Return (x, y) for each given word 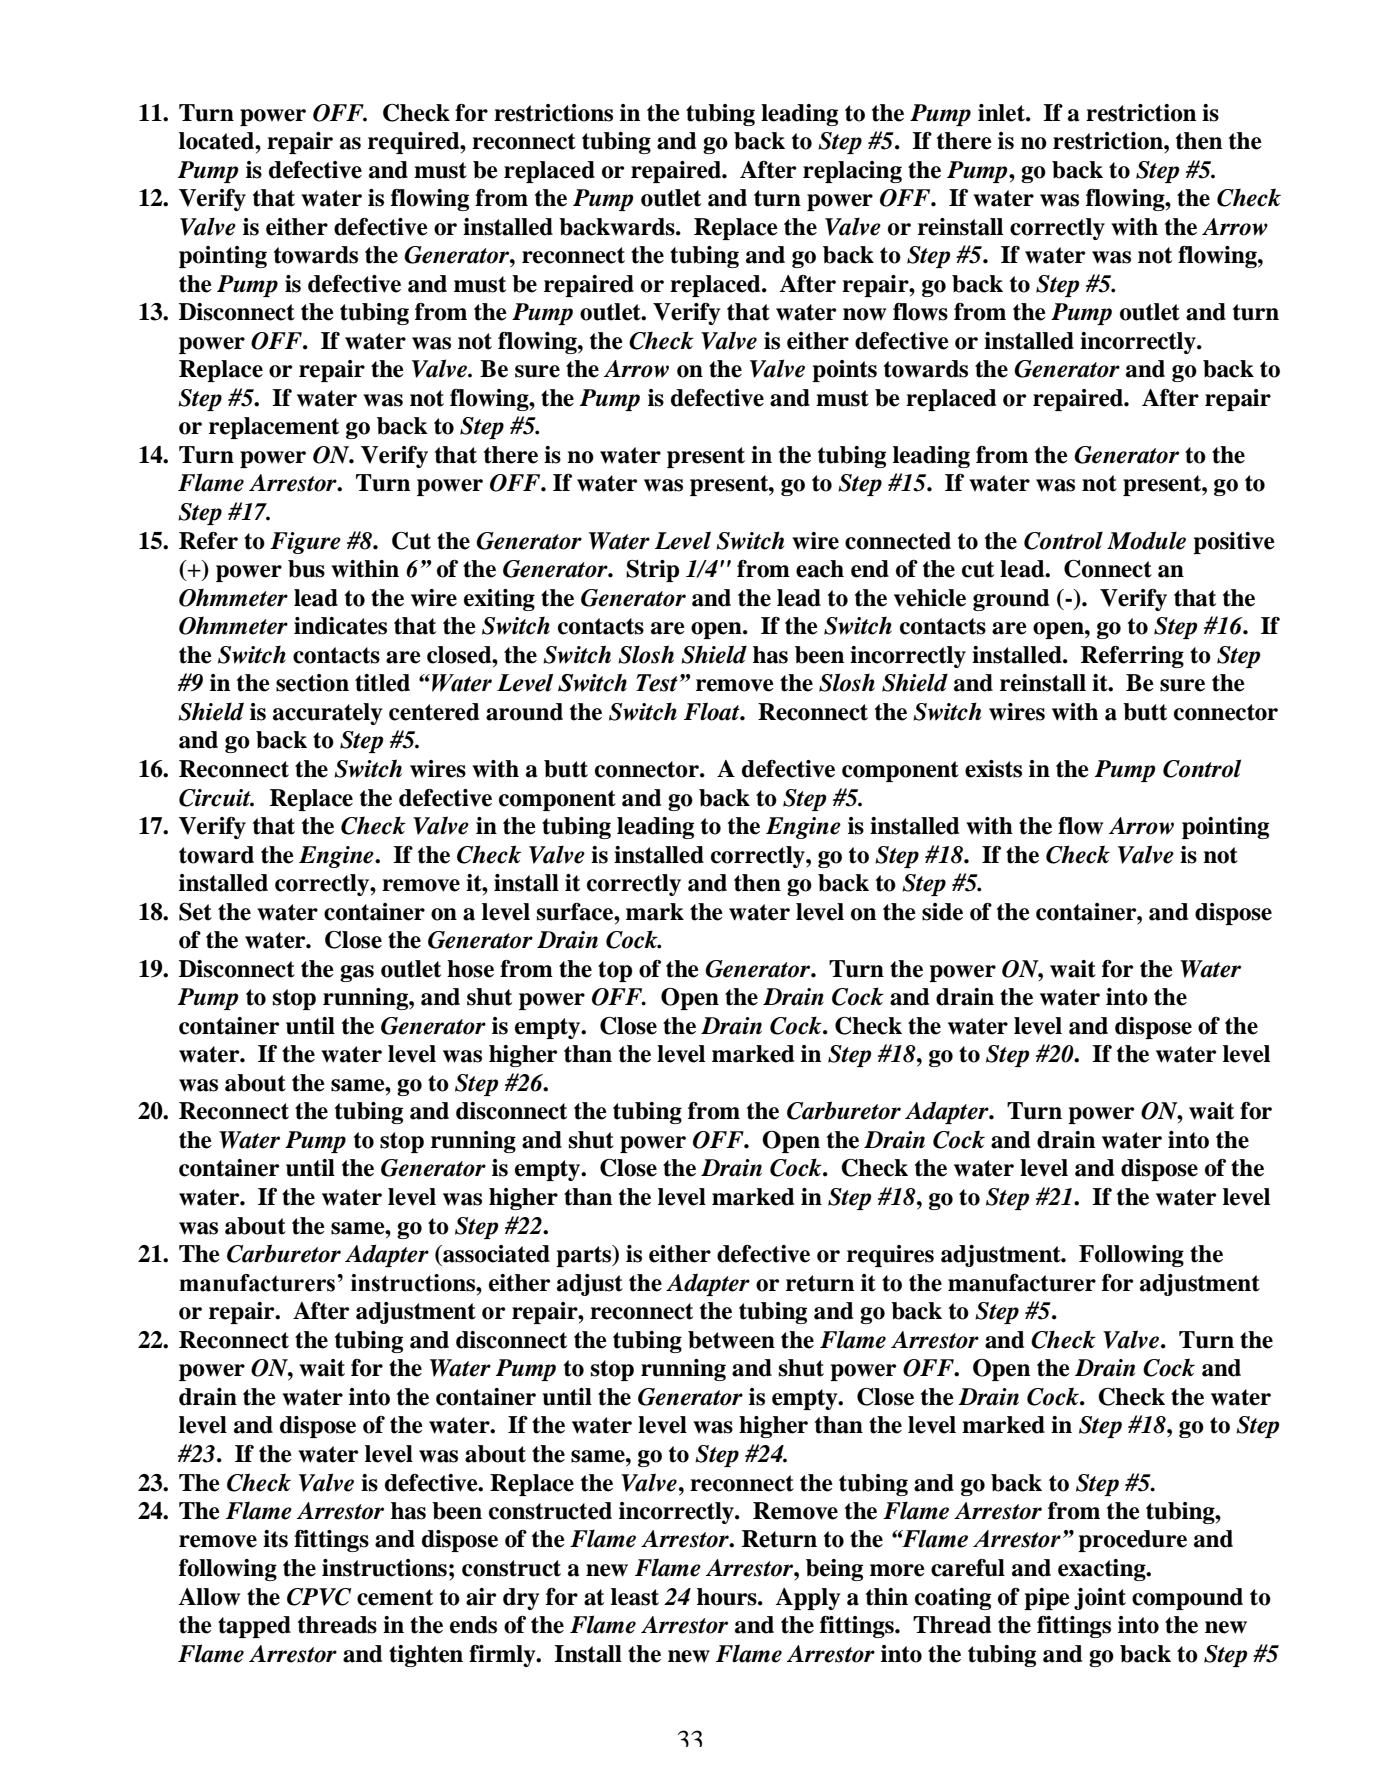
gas (357, 973)
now (864, 314)
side (942, 912)
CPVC (319, 1597)
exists (993, 769)
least (635, 1597)
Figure (305, 543)
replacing (852, 172)
